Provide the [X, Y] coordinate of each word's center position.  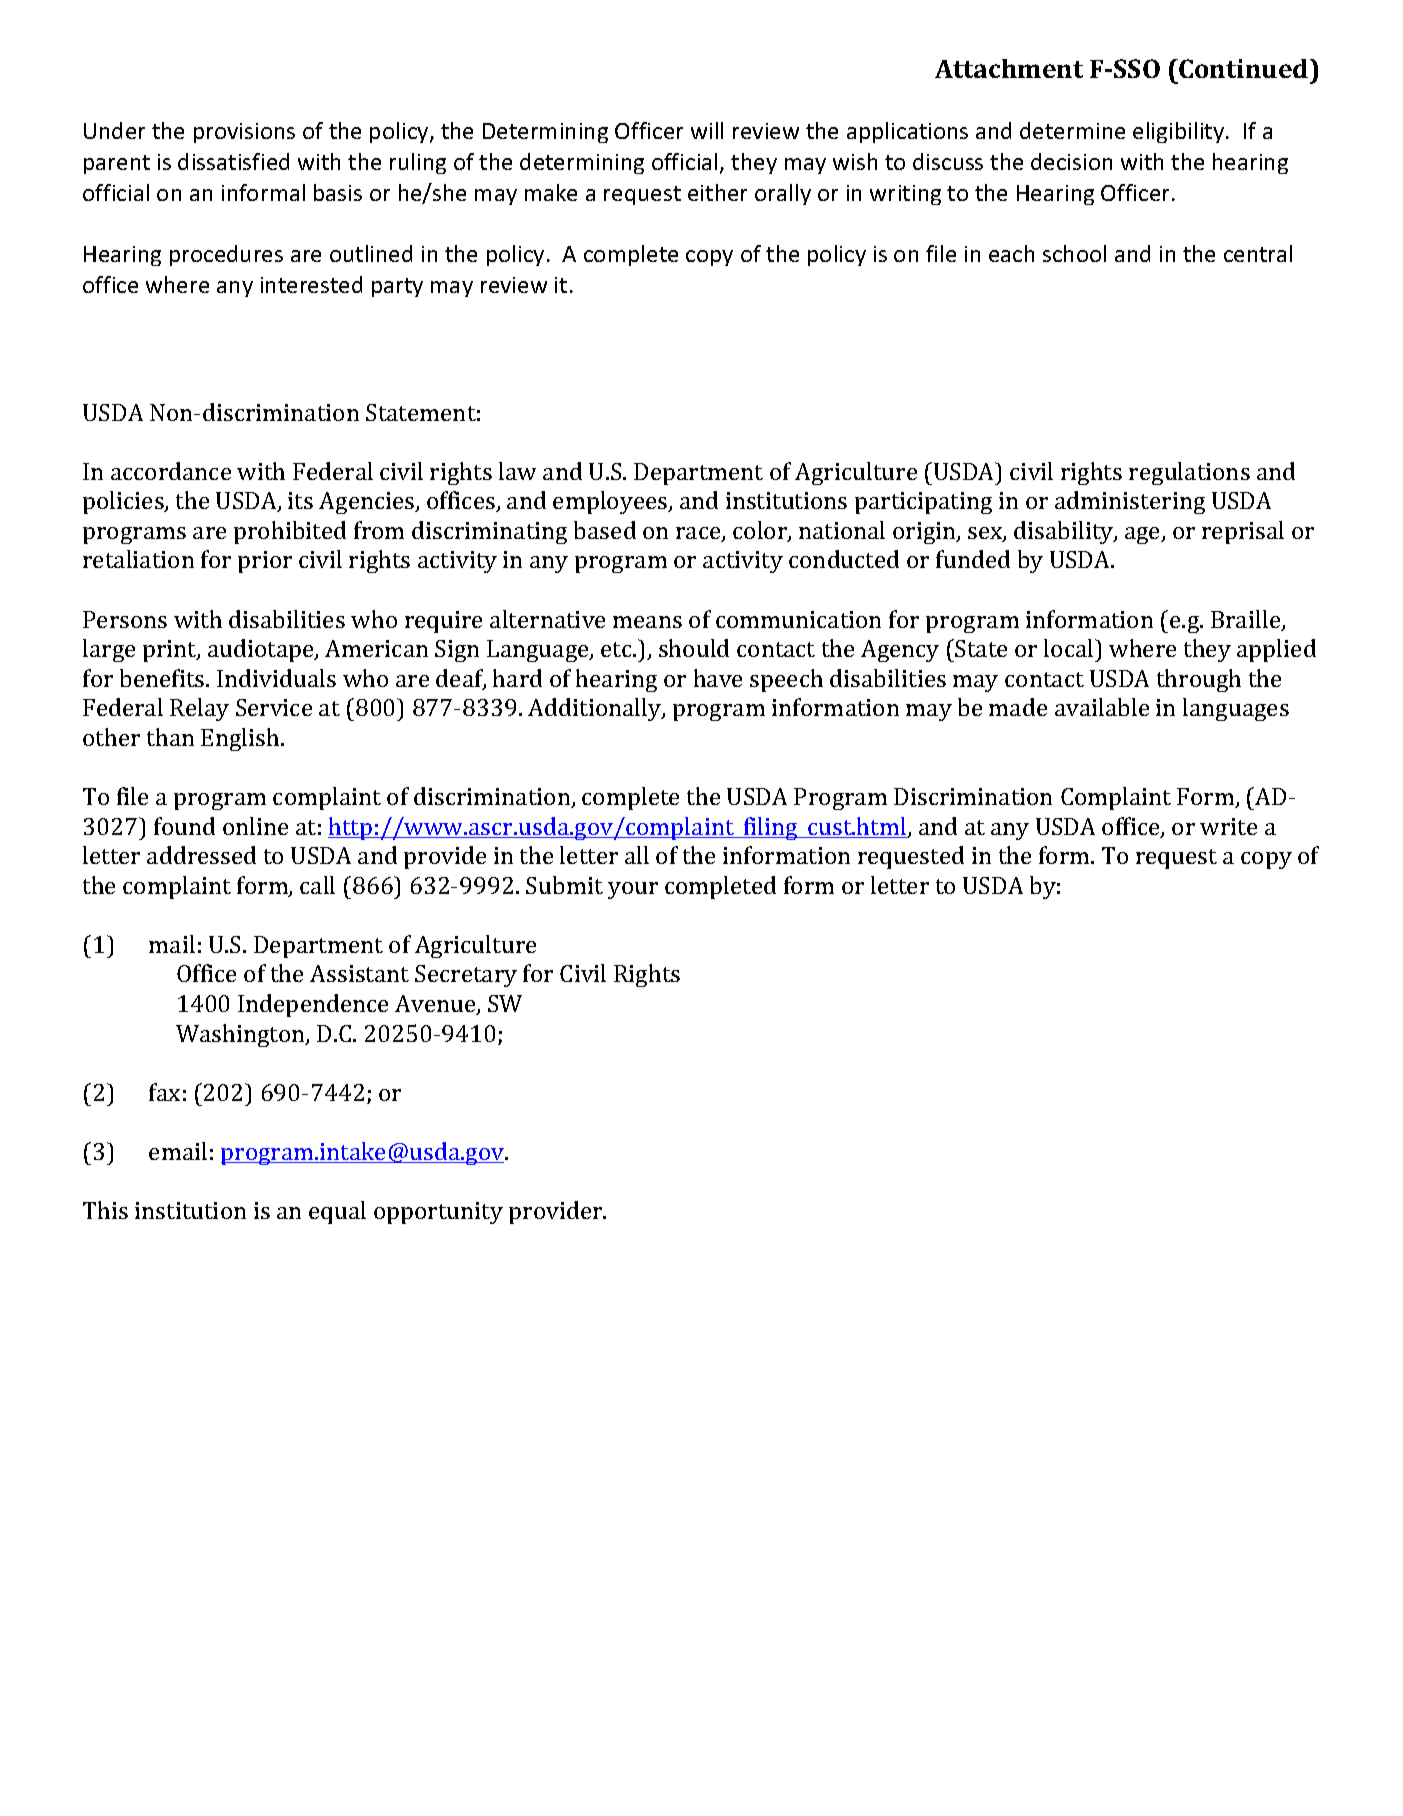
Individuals [276, 678]
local [1070, 648]
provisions [244, 133]
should [694, 648]
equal [337, 1212]
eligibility [1180, 132]
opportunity [438, 1213]
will [707, 130]
